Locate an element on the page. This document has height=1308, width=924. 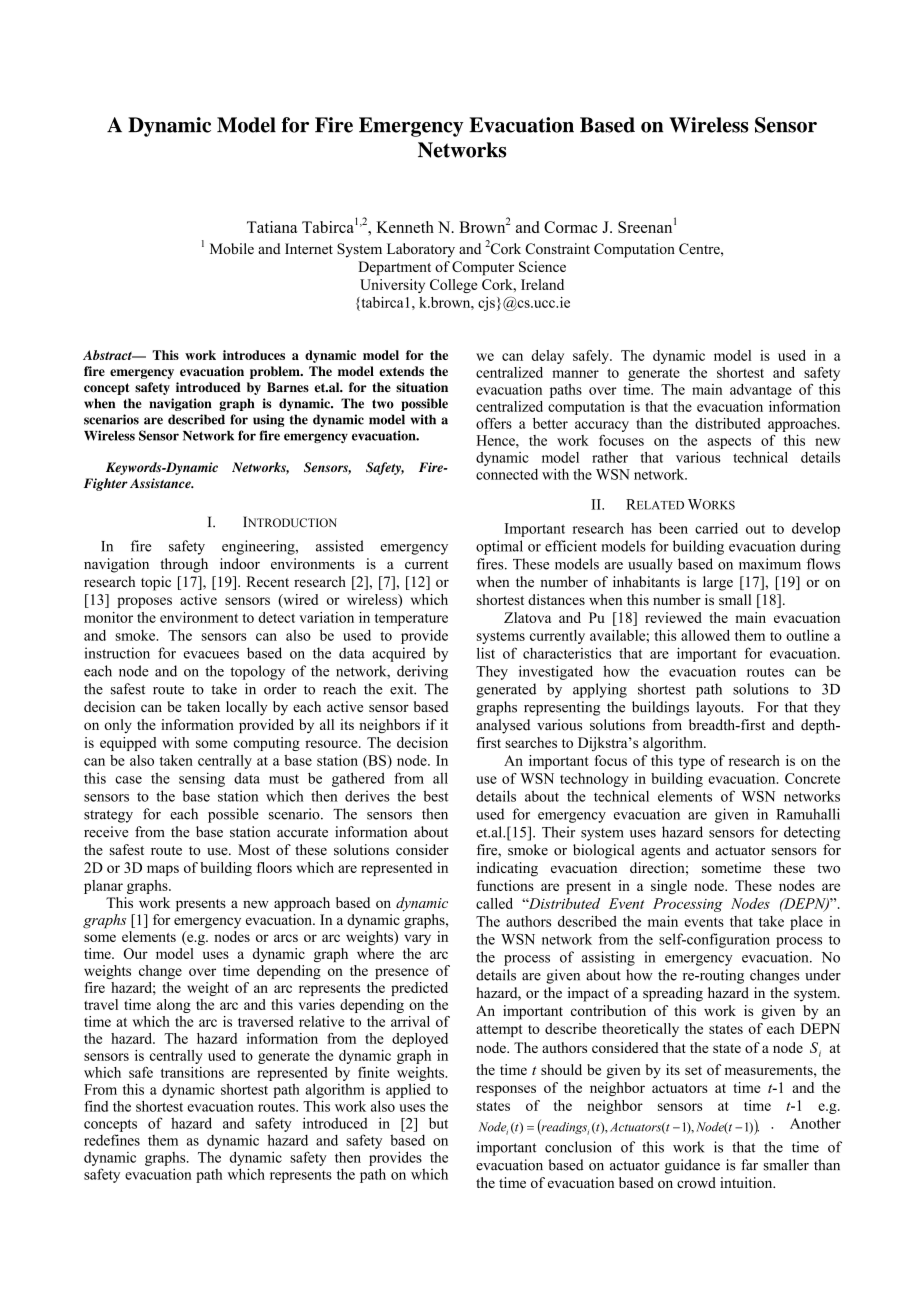
maps is located at coordinates (163, 870).
